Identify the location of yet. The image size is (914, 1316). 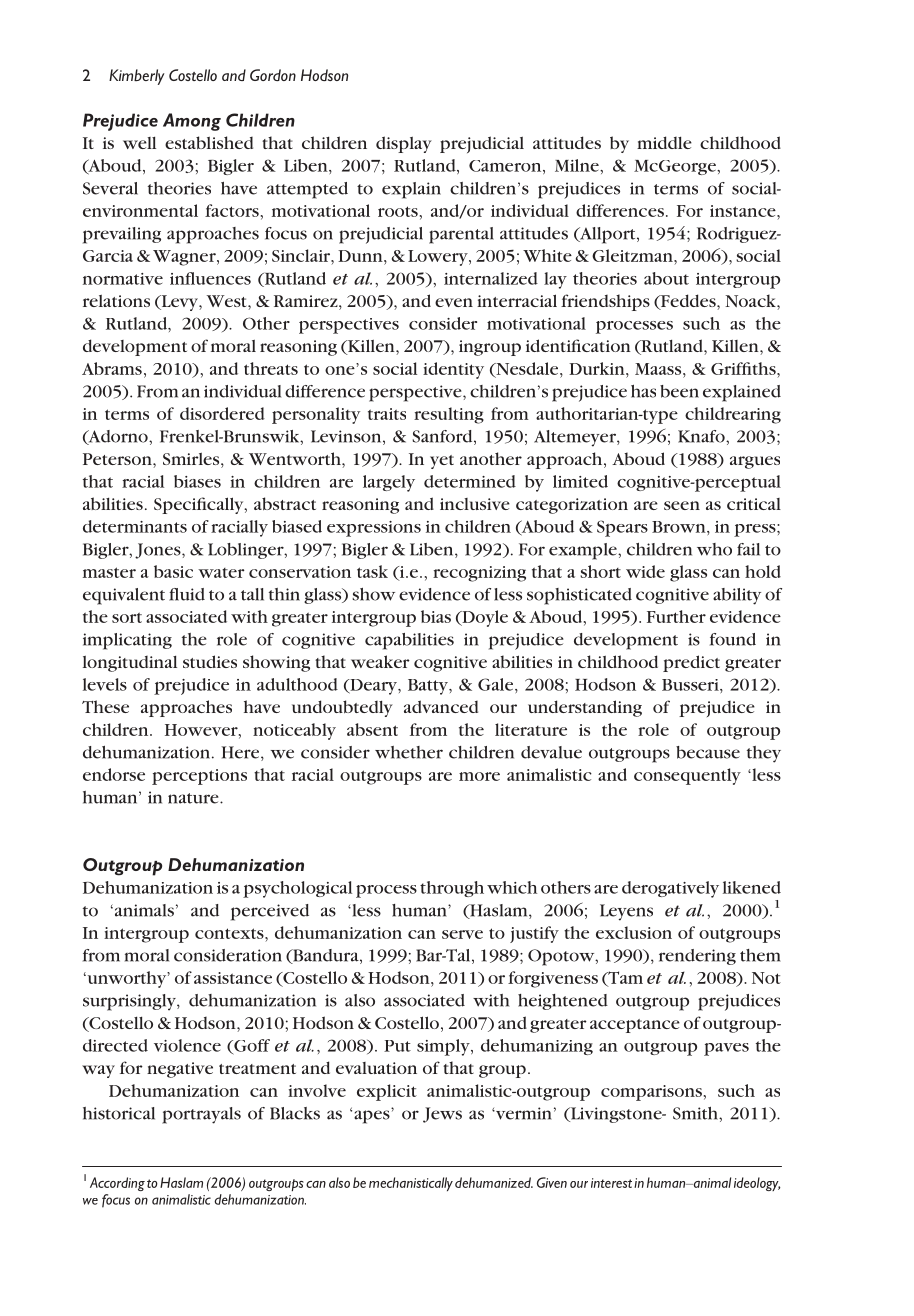
(442, 462).
